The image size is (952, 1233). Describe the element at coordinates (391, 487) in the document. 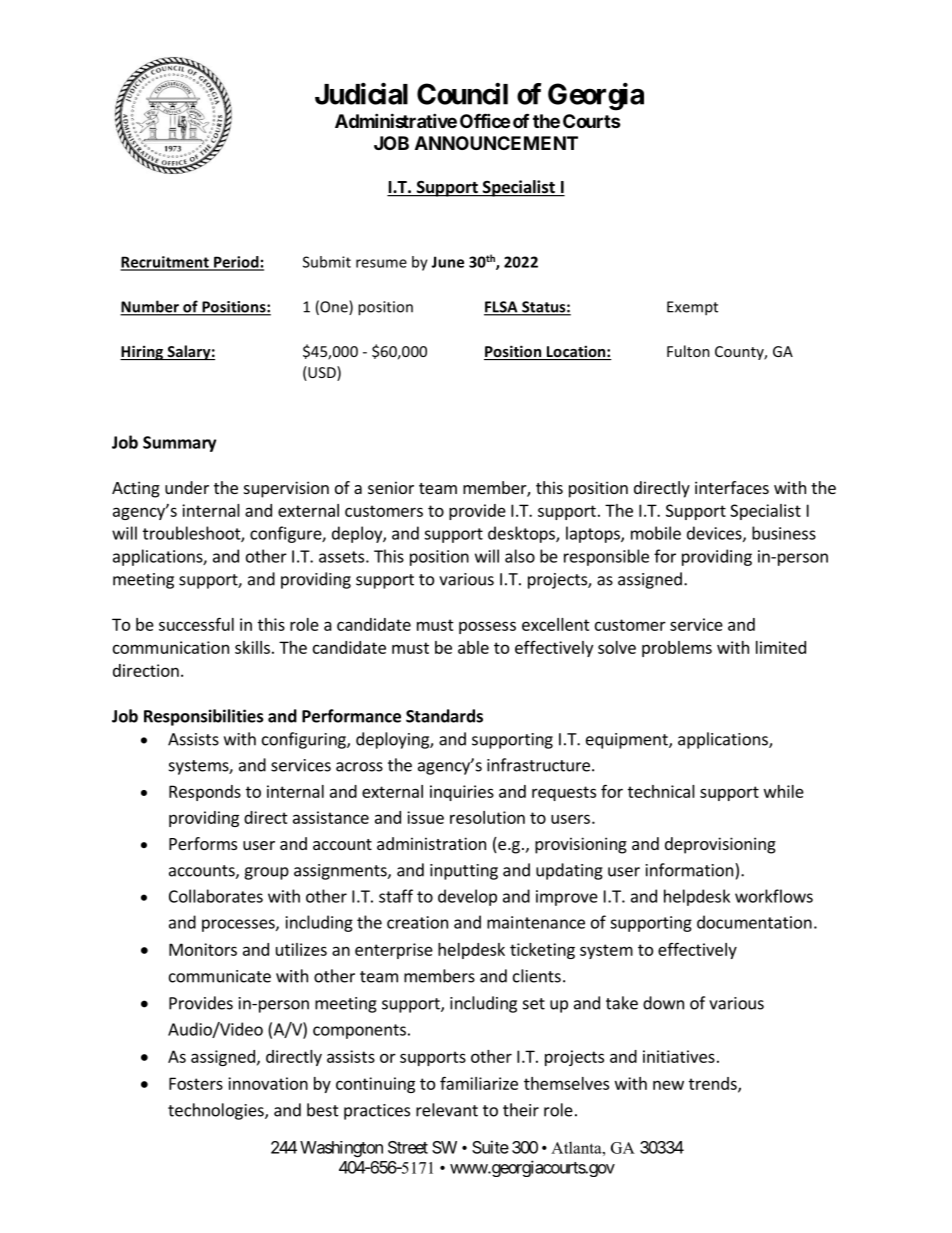

I see `senior` at that location.
